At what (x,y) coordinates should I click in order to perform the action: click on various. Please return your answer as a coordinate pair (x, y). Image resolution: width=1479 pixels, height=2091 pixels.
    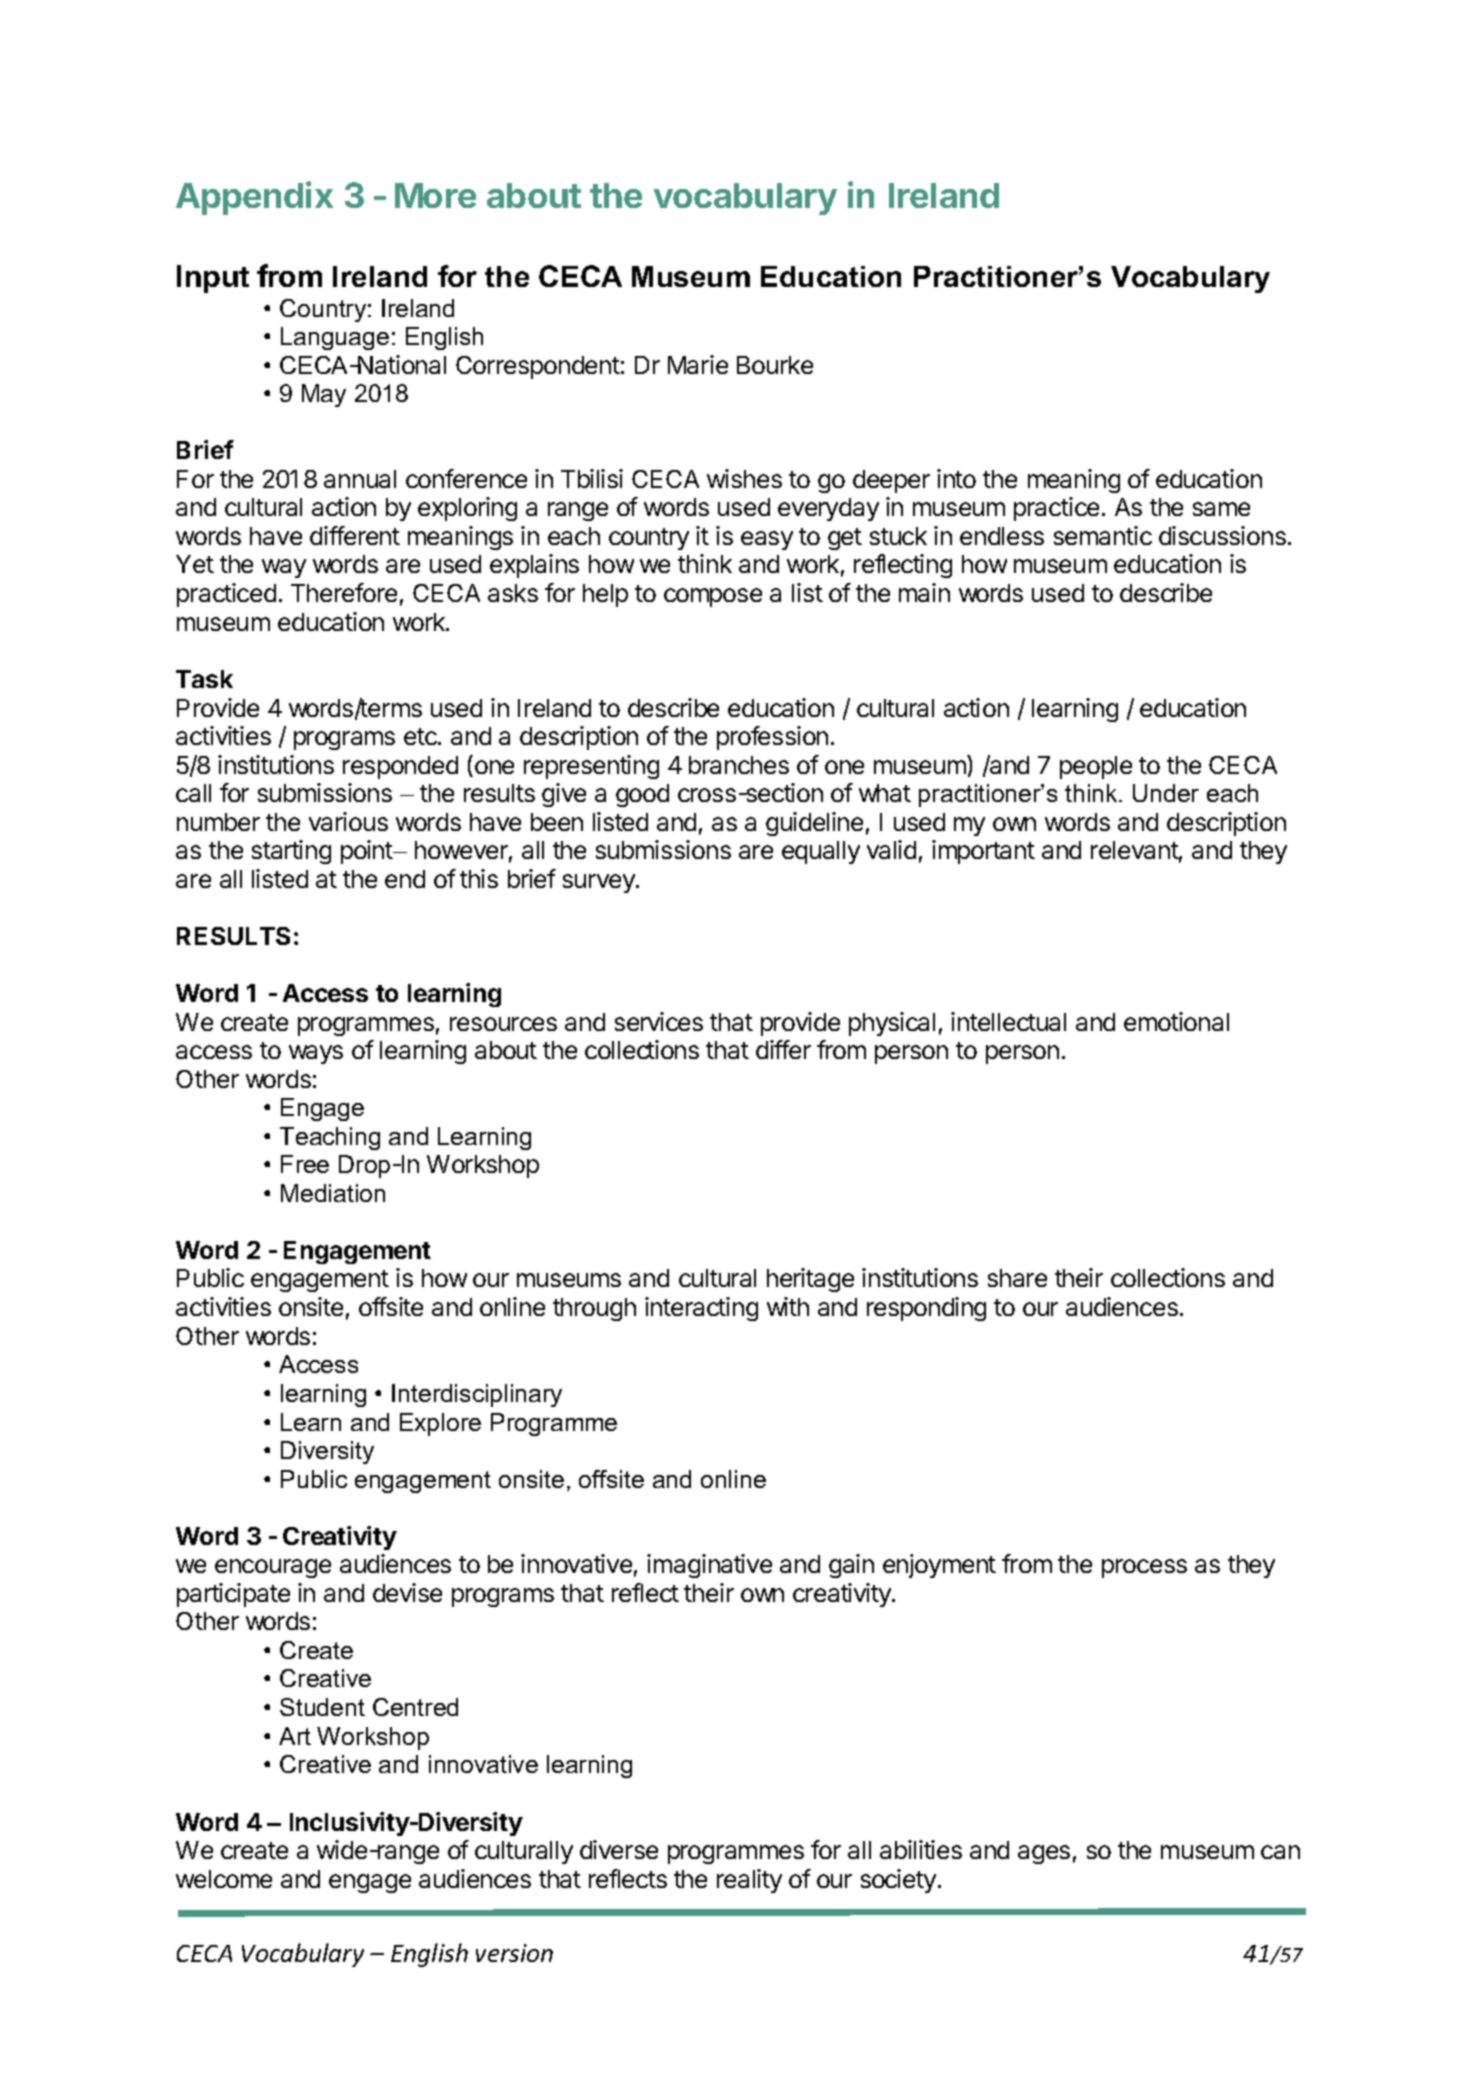
    Looking at the image, I should click on (348, 821).
